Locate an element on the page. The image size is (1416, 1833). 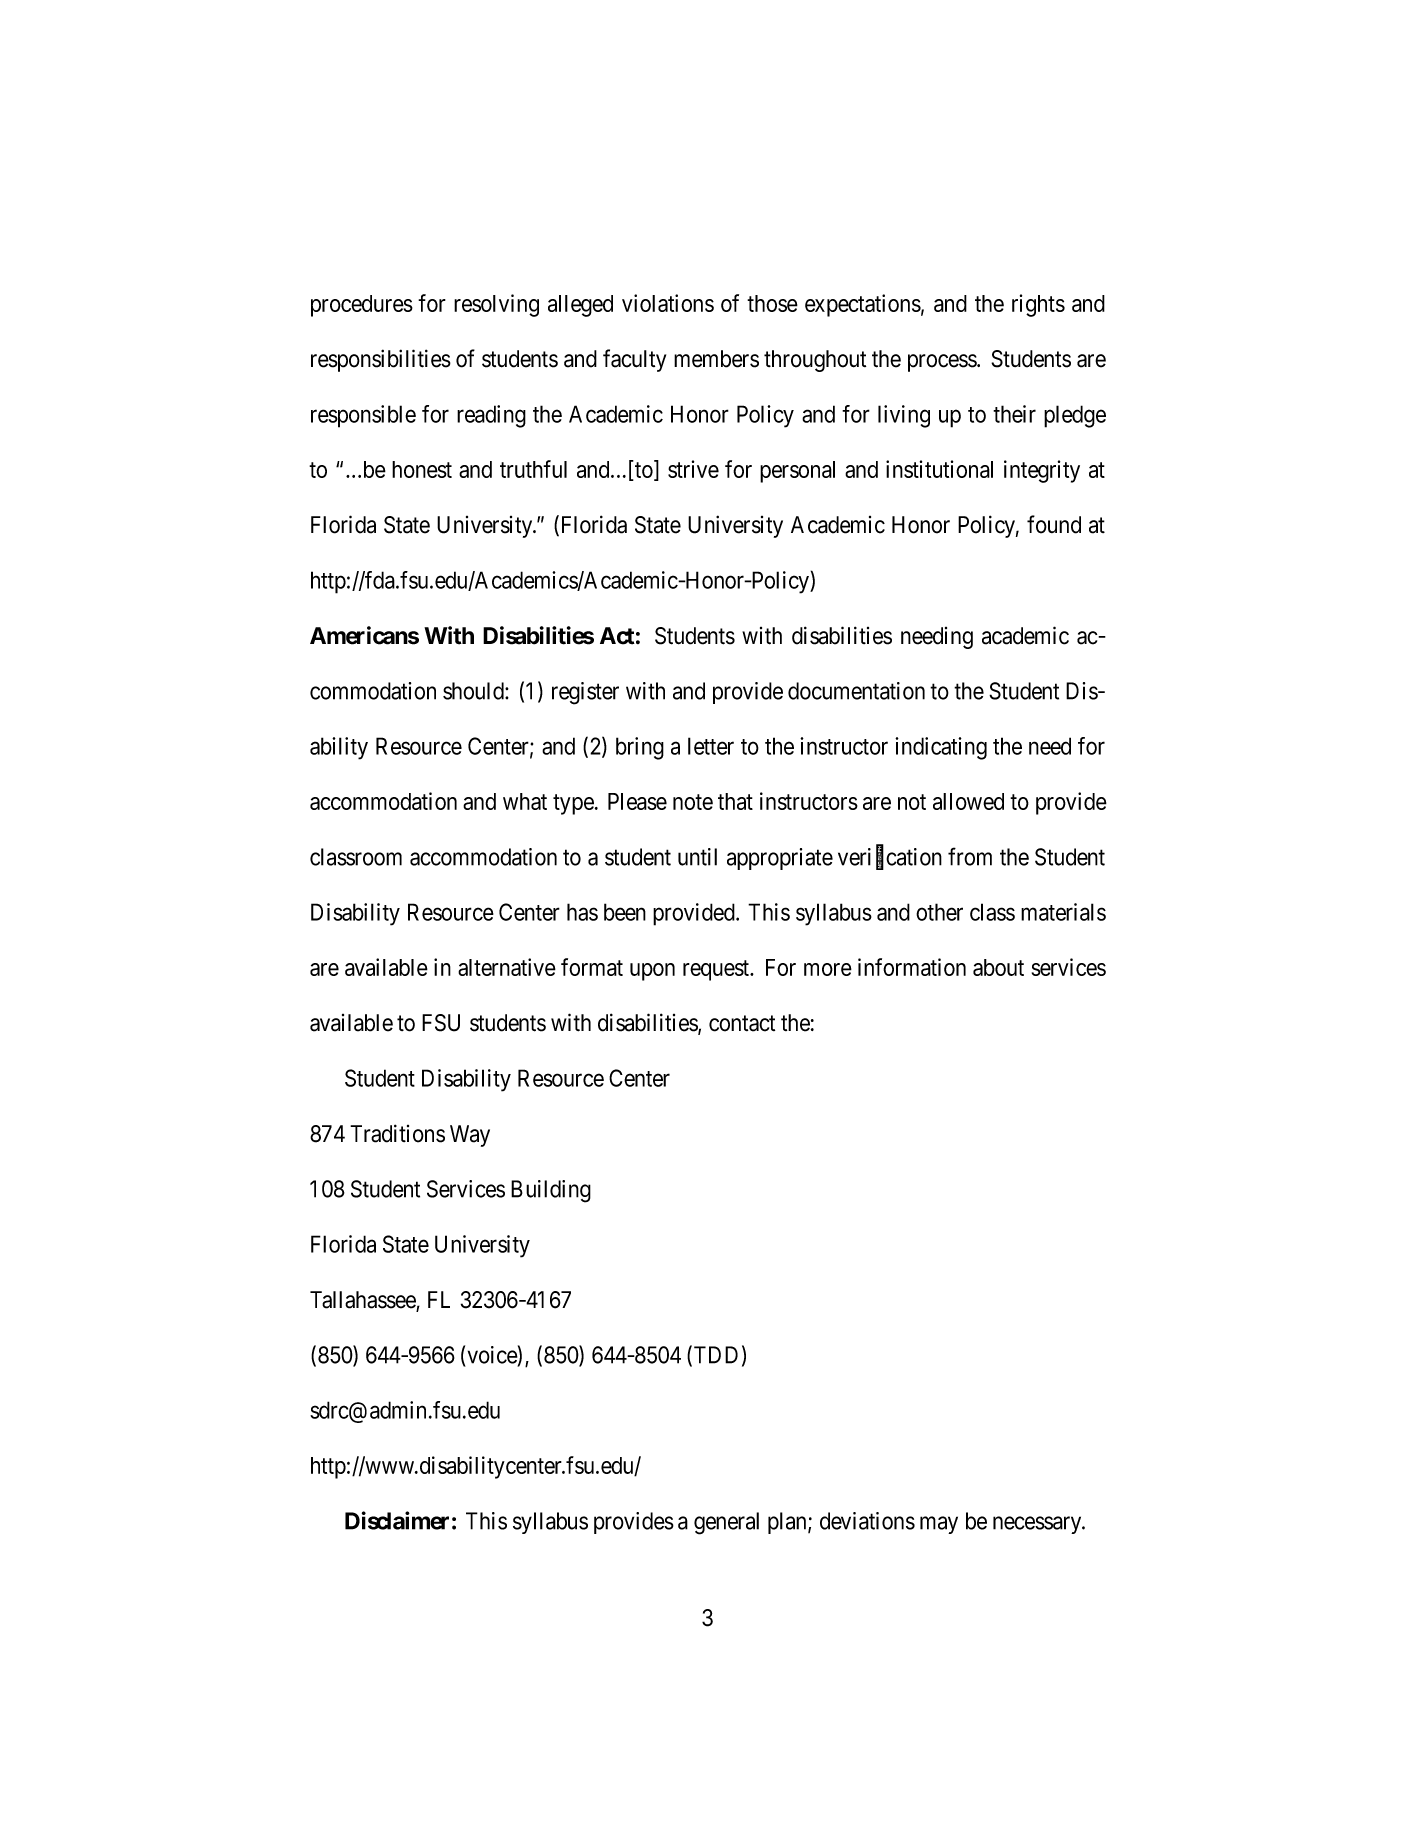
Tallahassee is located at coordinates (363, 1301).
